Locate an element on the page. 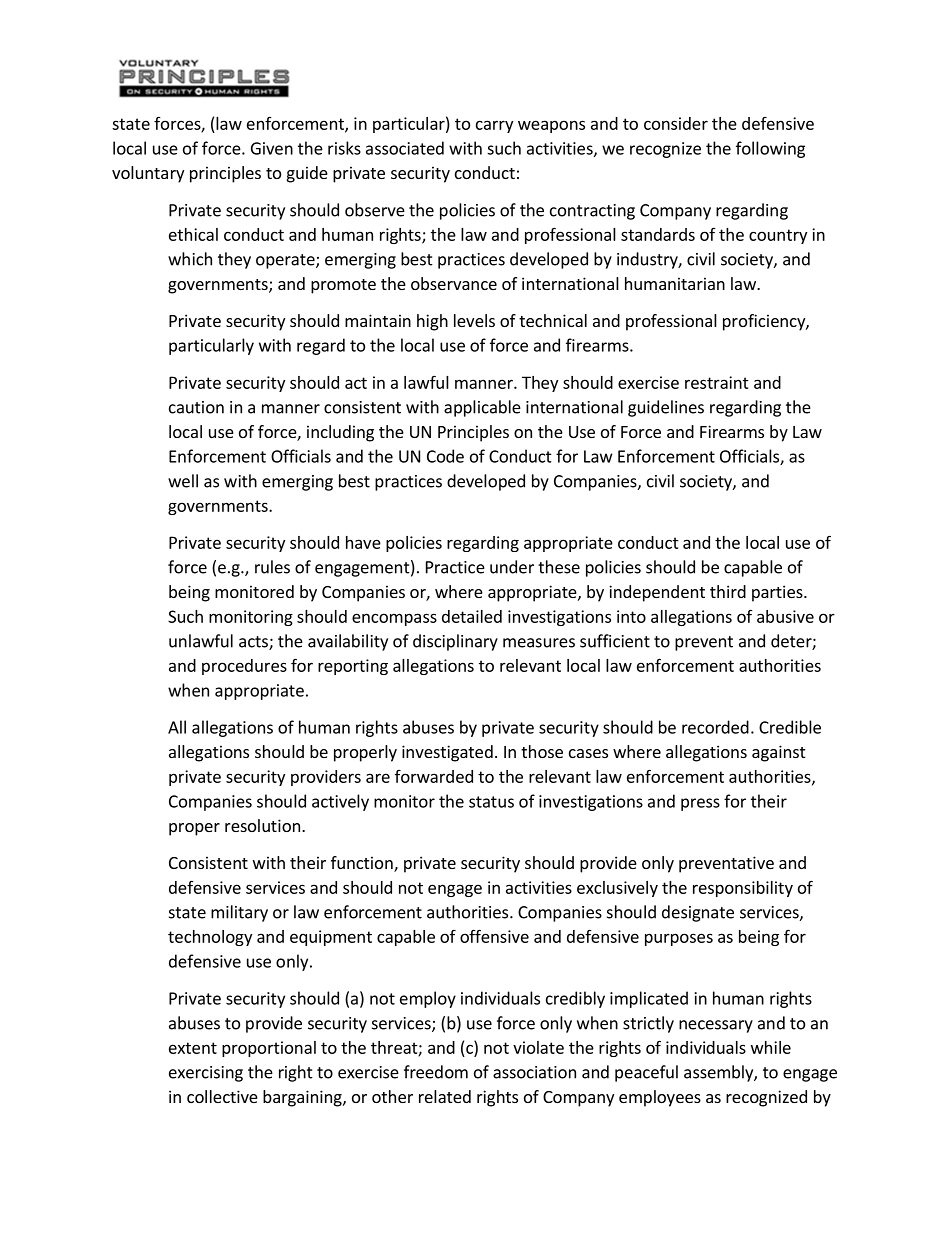  investigated is located at coordinates (447, 753).
